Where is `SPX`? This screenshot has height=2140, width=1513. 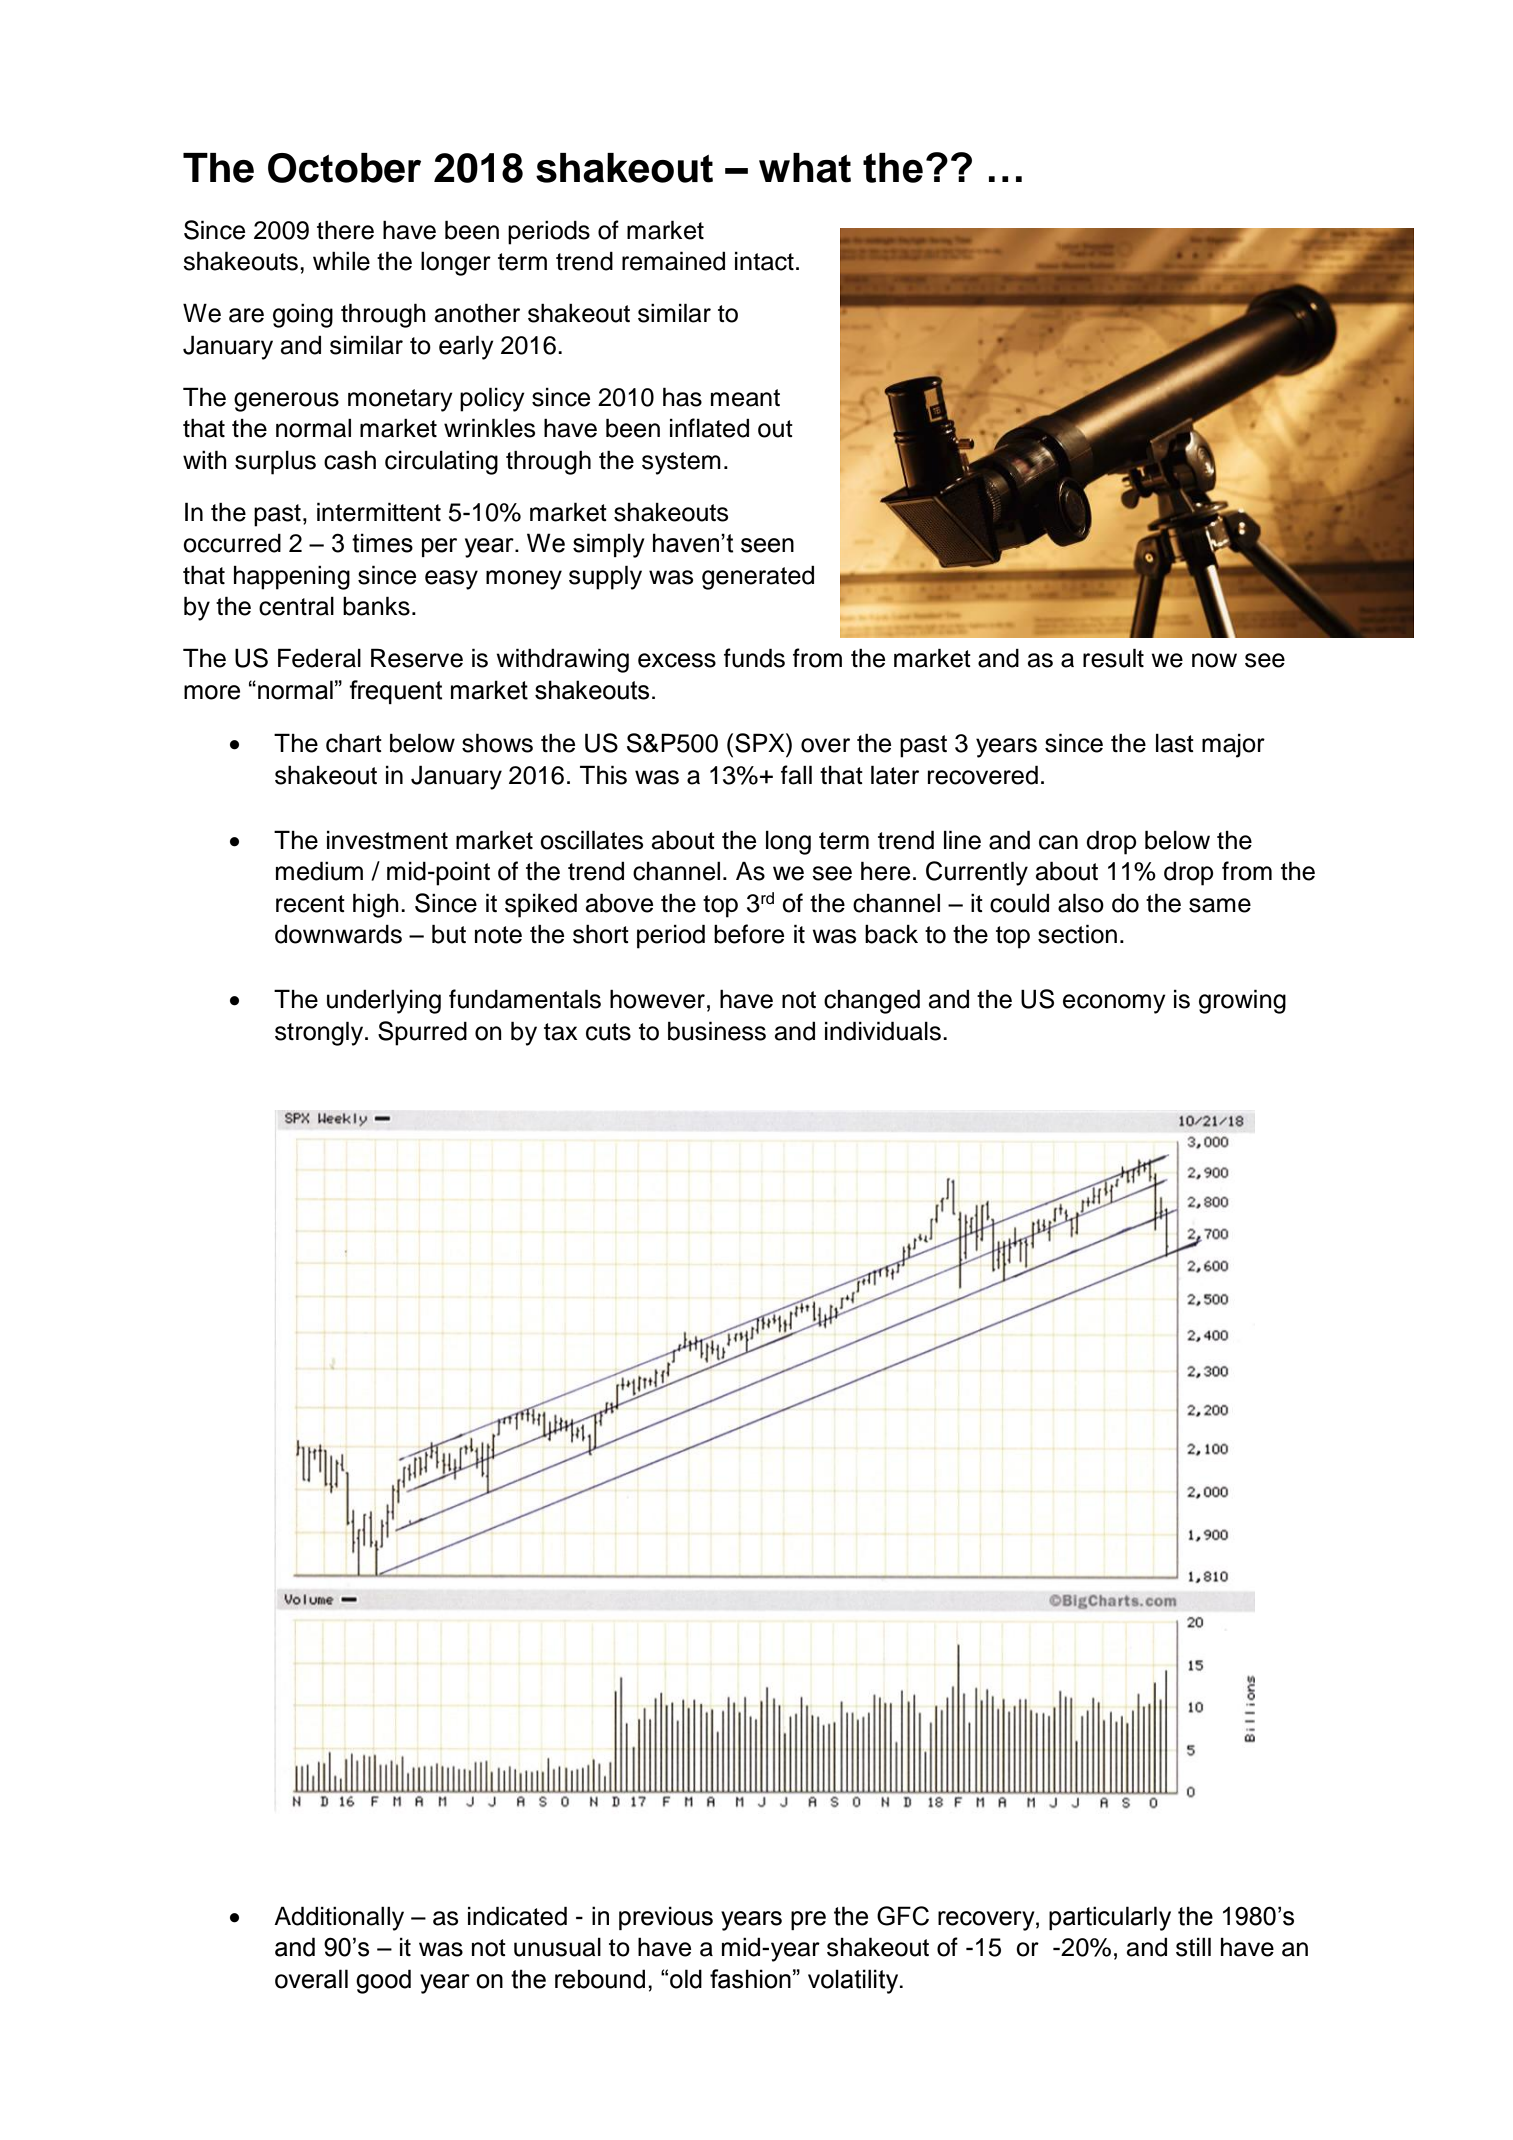
SPX is located at coordinates (761, 743).
